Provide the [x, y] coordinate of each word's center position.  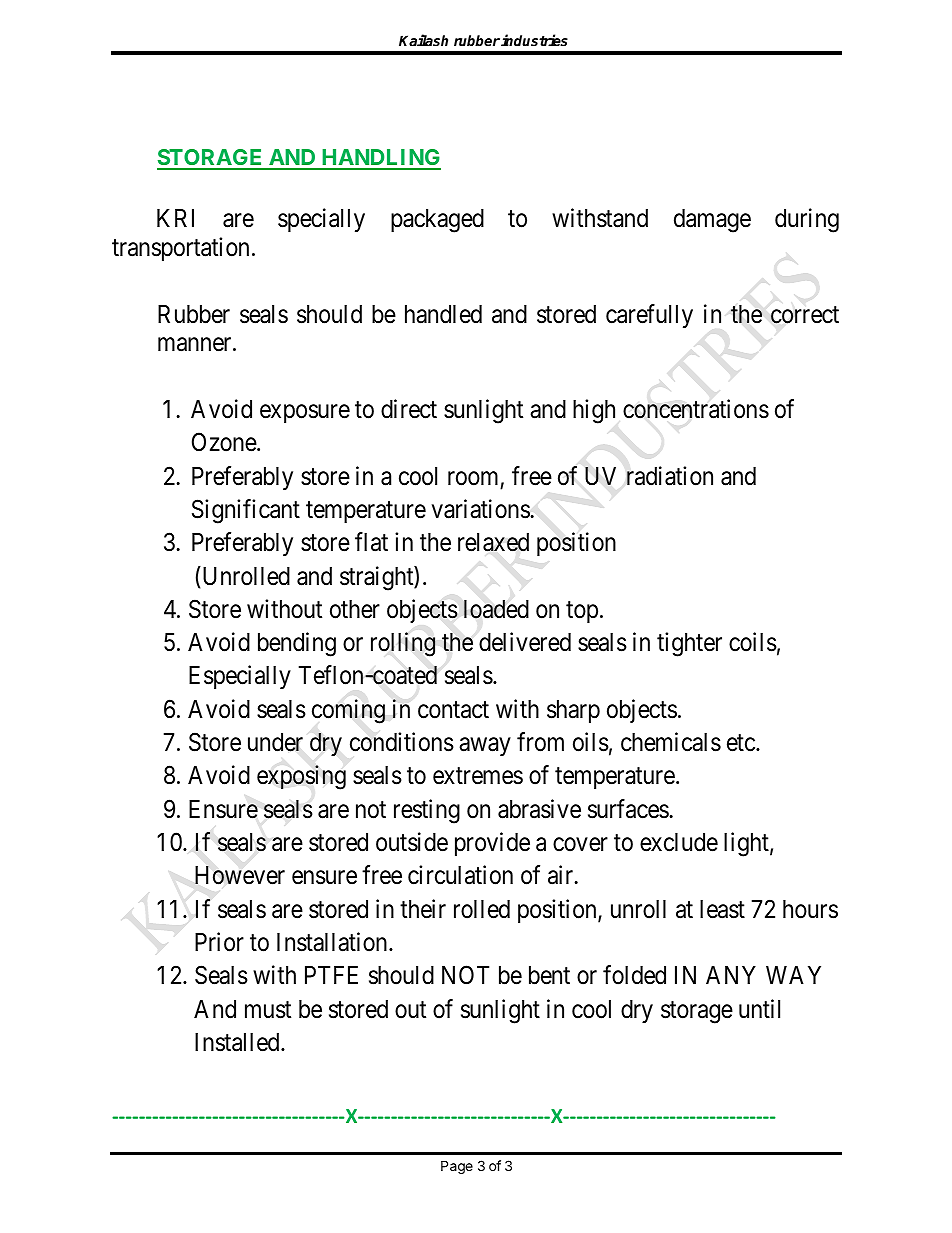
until [759, 1008]
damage [712, 221]
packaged [437, 221]
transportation [180, 249]
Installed [238, 1042]
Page [457, 1167]
